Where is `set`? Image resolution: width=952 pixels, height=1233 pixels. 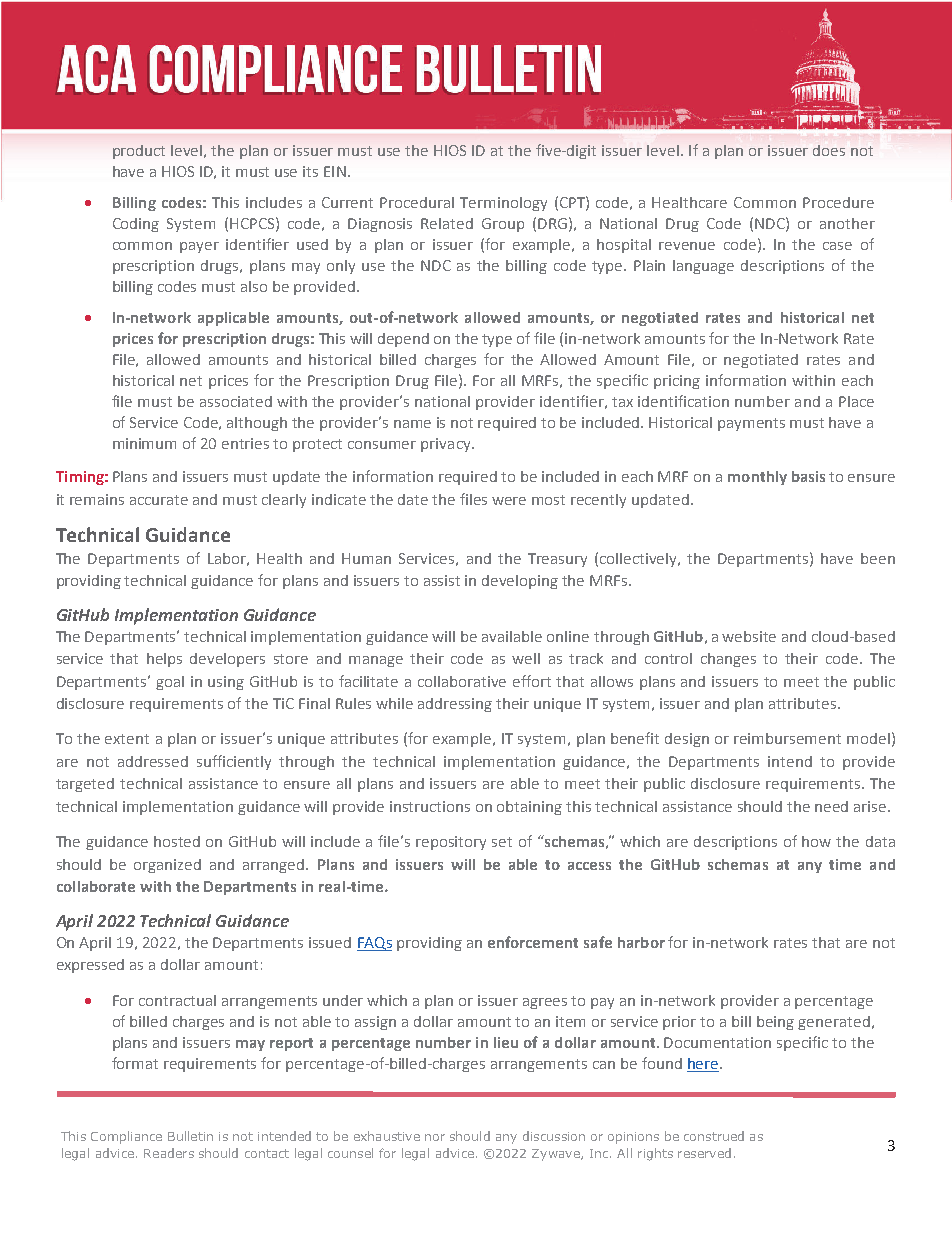 set is located at coordinates (502, 842).
